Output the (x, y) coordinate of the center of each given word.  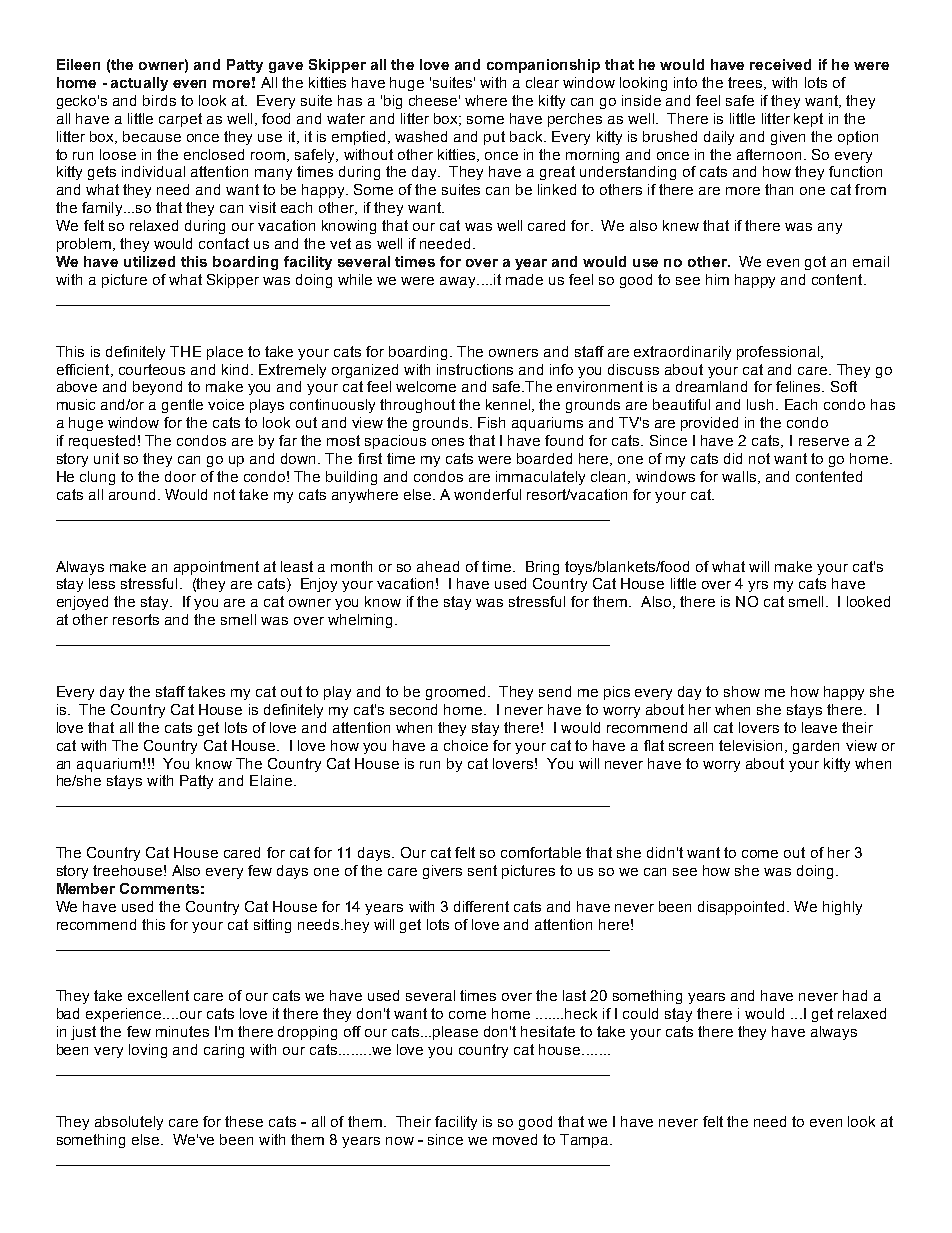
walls (740, 477)
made (524, 279)
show (742, 691)
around (132, 494)
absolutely (129, 1123)
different (481, 906)
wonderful (487, 494)
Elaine (271, 780)
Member (86, 888)
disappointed (741, 908)
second (413, 709)
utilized (149, 261)
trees (746, 83)
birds (159, 100)
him (717, 279)
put (494, 138)
